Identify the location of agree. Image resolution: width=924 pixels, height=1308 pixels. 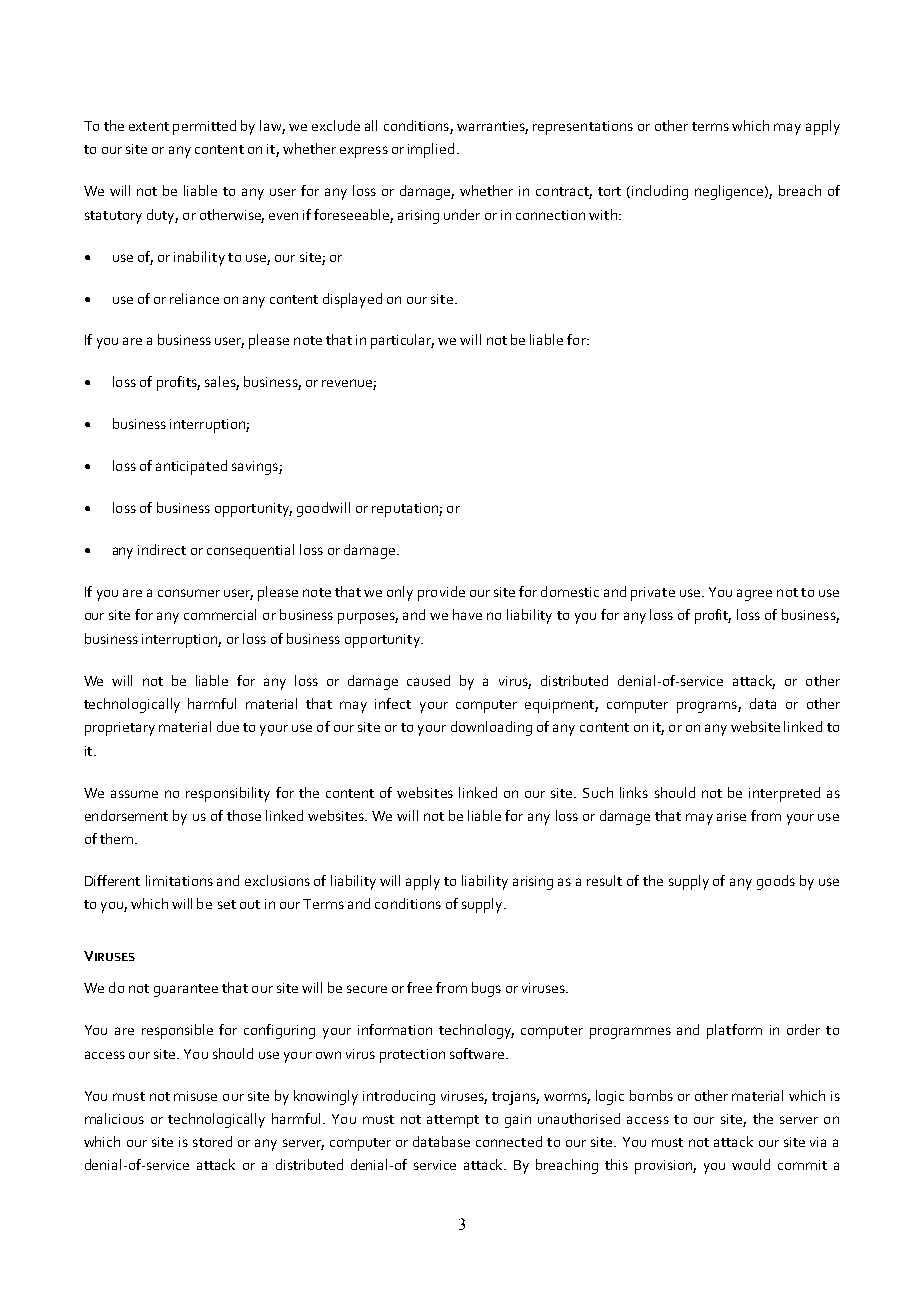
(754, 595).
